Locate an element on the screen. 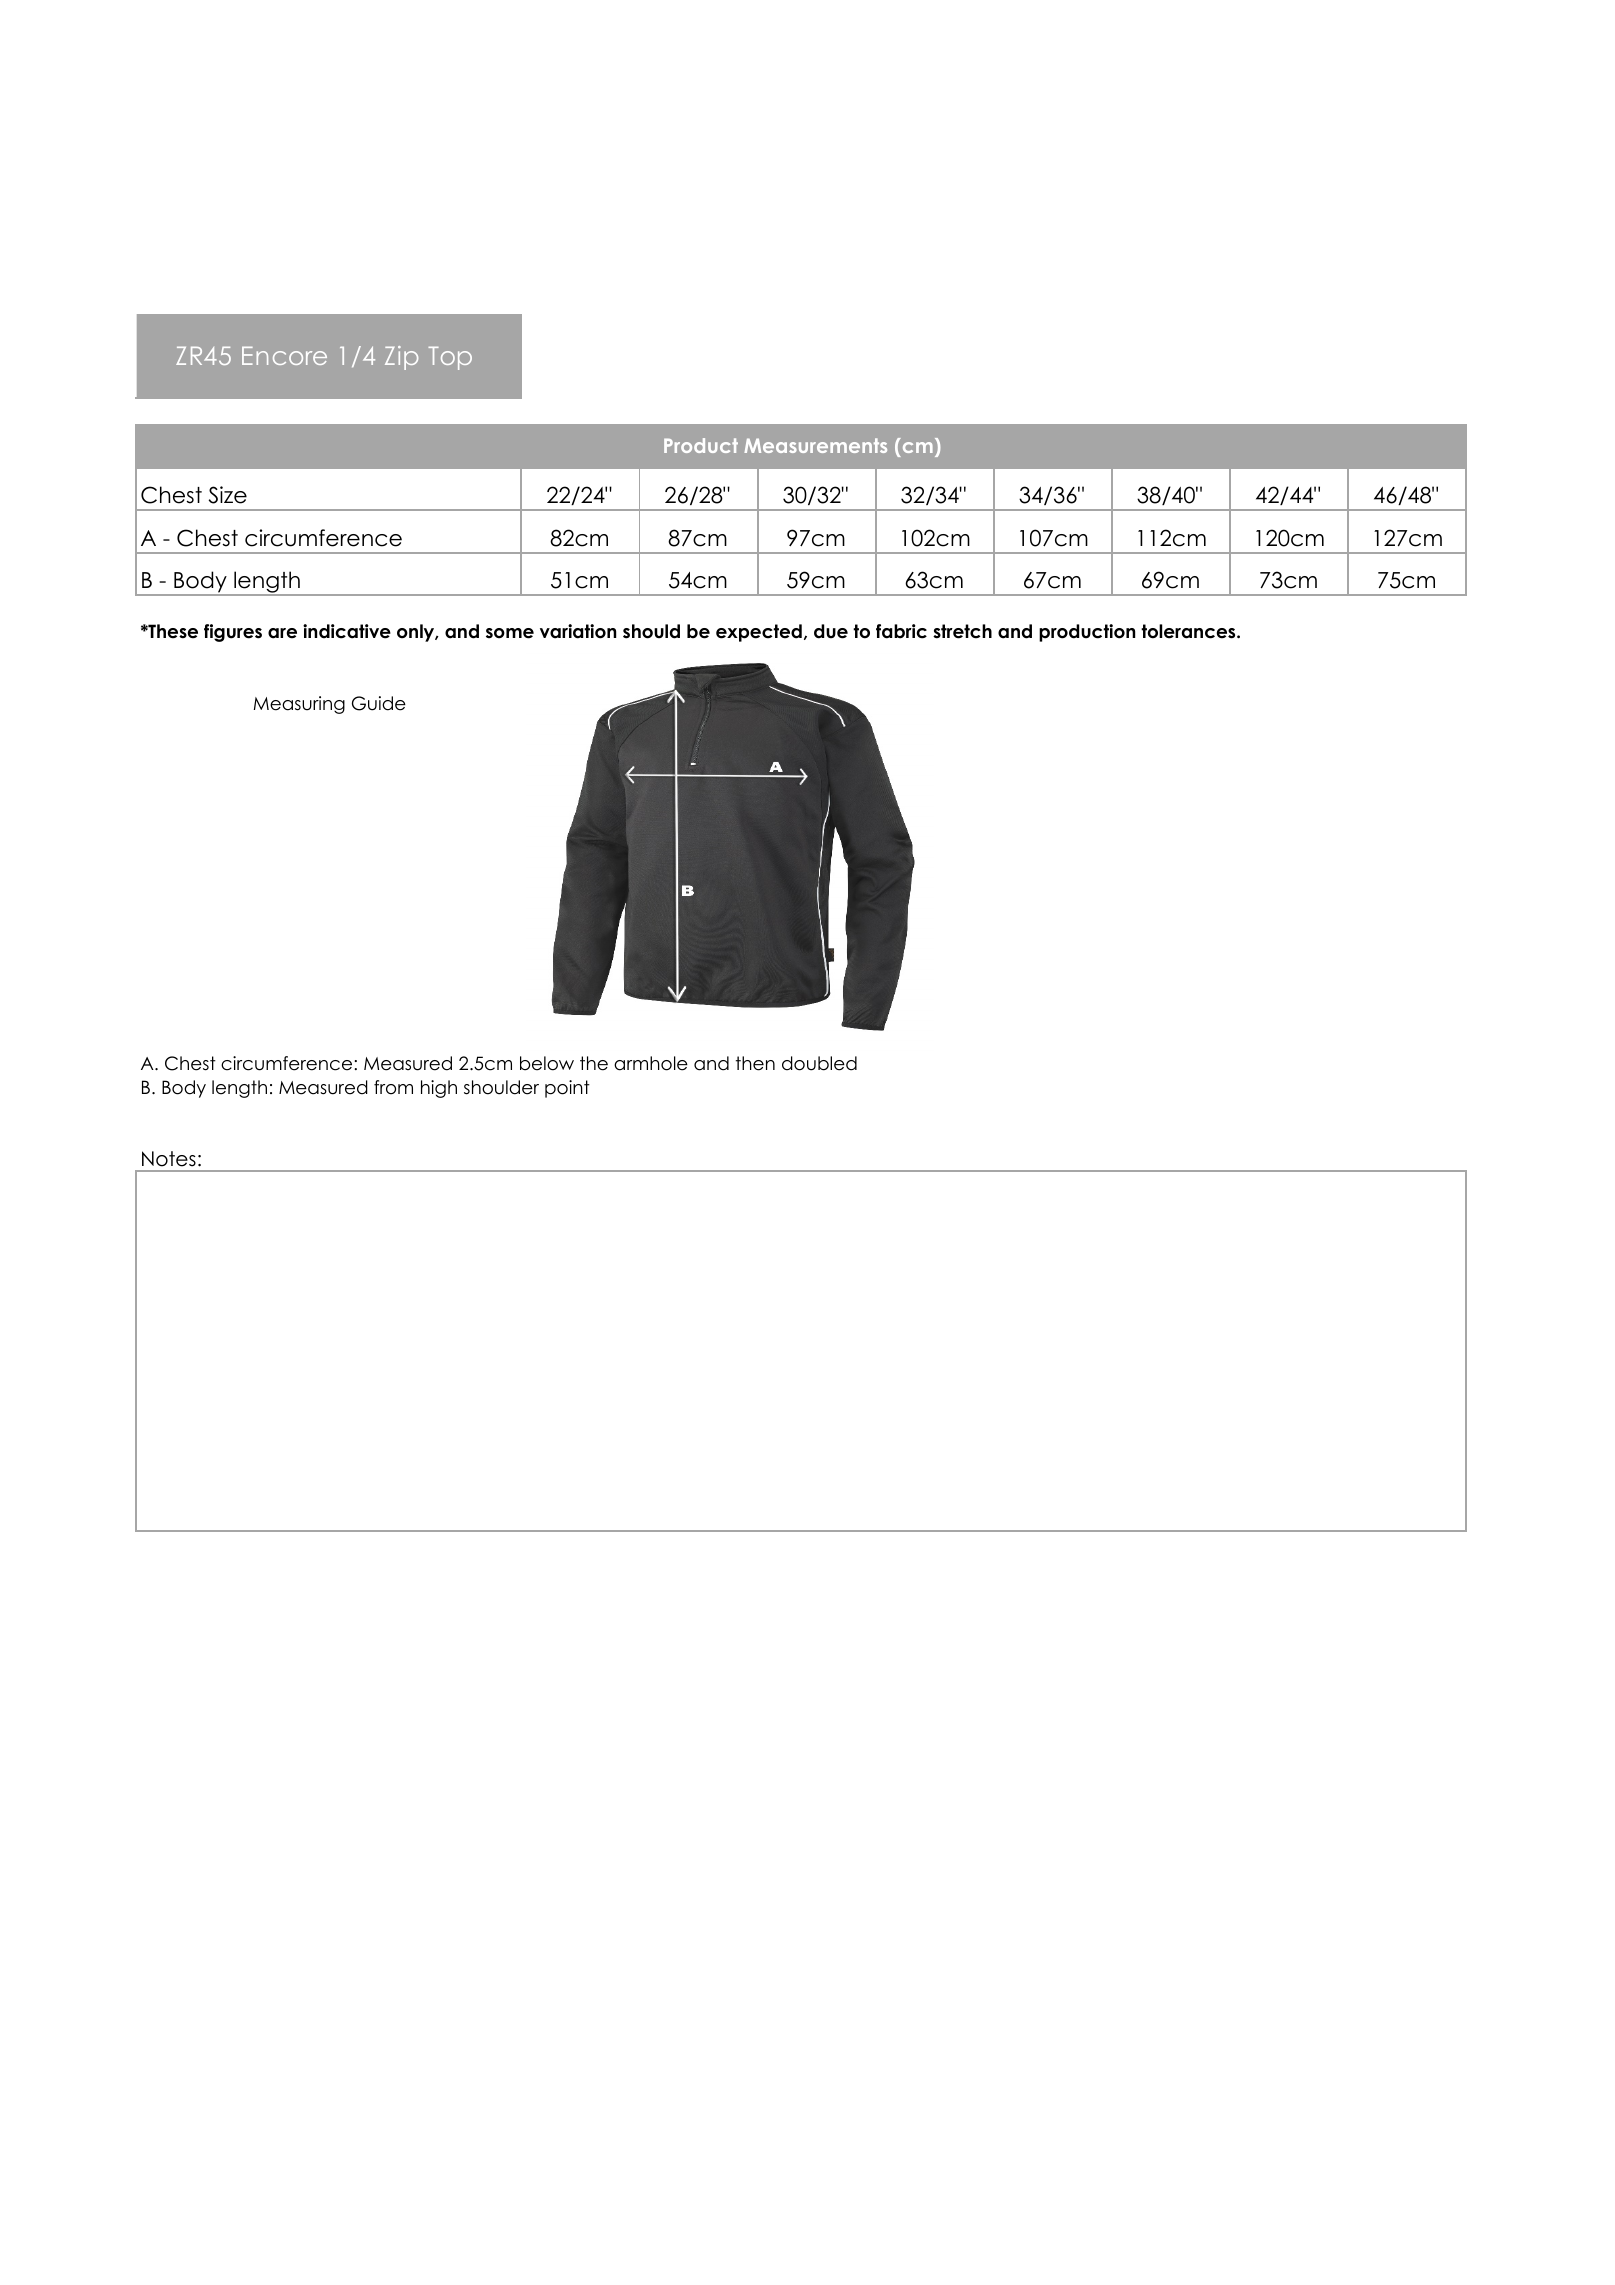  doubled is located at coordinates (819, 1063).
